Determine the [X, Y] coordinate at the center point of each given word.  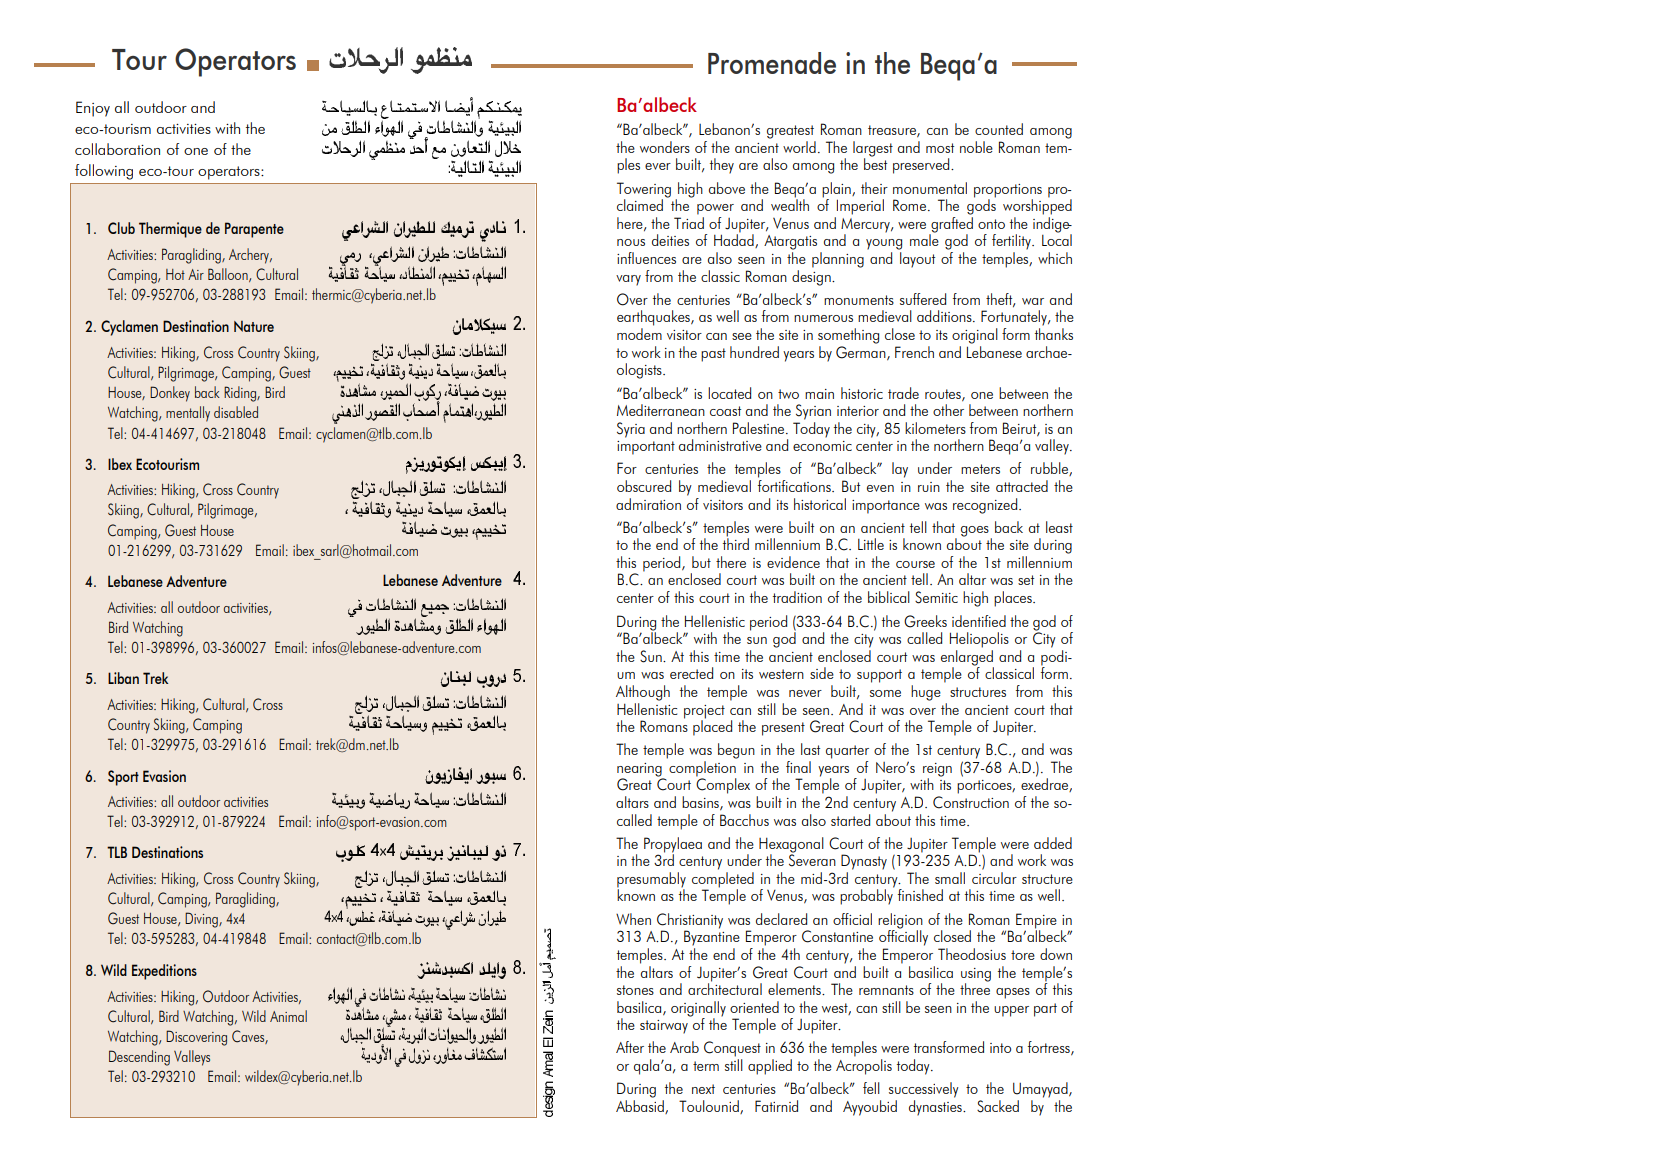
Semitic [936, 597]
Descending [139, 1058]
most [940, 148]
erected [691, 673]
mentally [188, 414]
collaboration [117, 149]
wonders [665, 147]
